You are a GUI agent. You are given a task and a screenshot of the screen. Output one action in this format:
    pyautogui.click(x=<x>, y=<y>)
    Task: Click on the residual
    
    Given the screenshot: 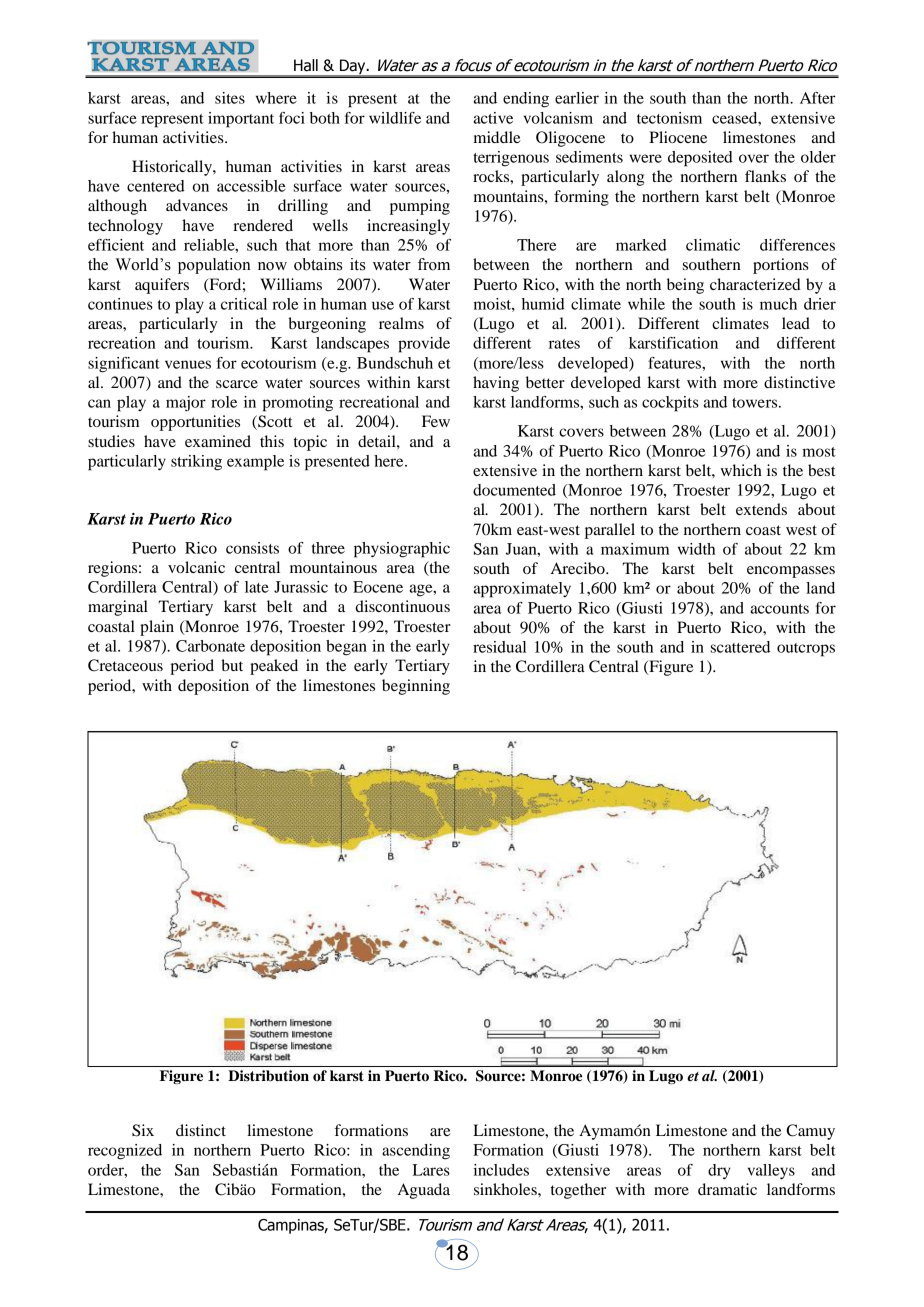 What is the action you would take?
    pyautogui.click(x=499, y=647)
